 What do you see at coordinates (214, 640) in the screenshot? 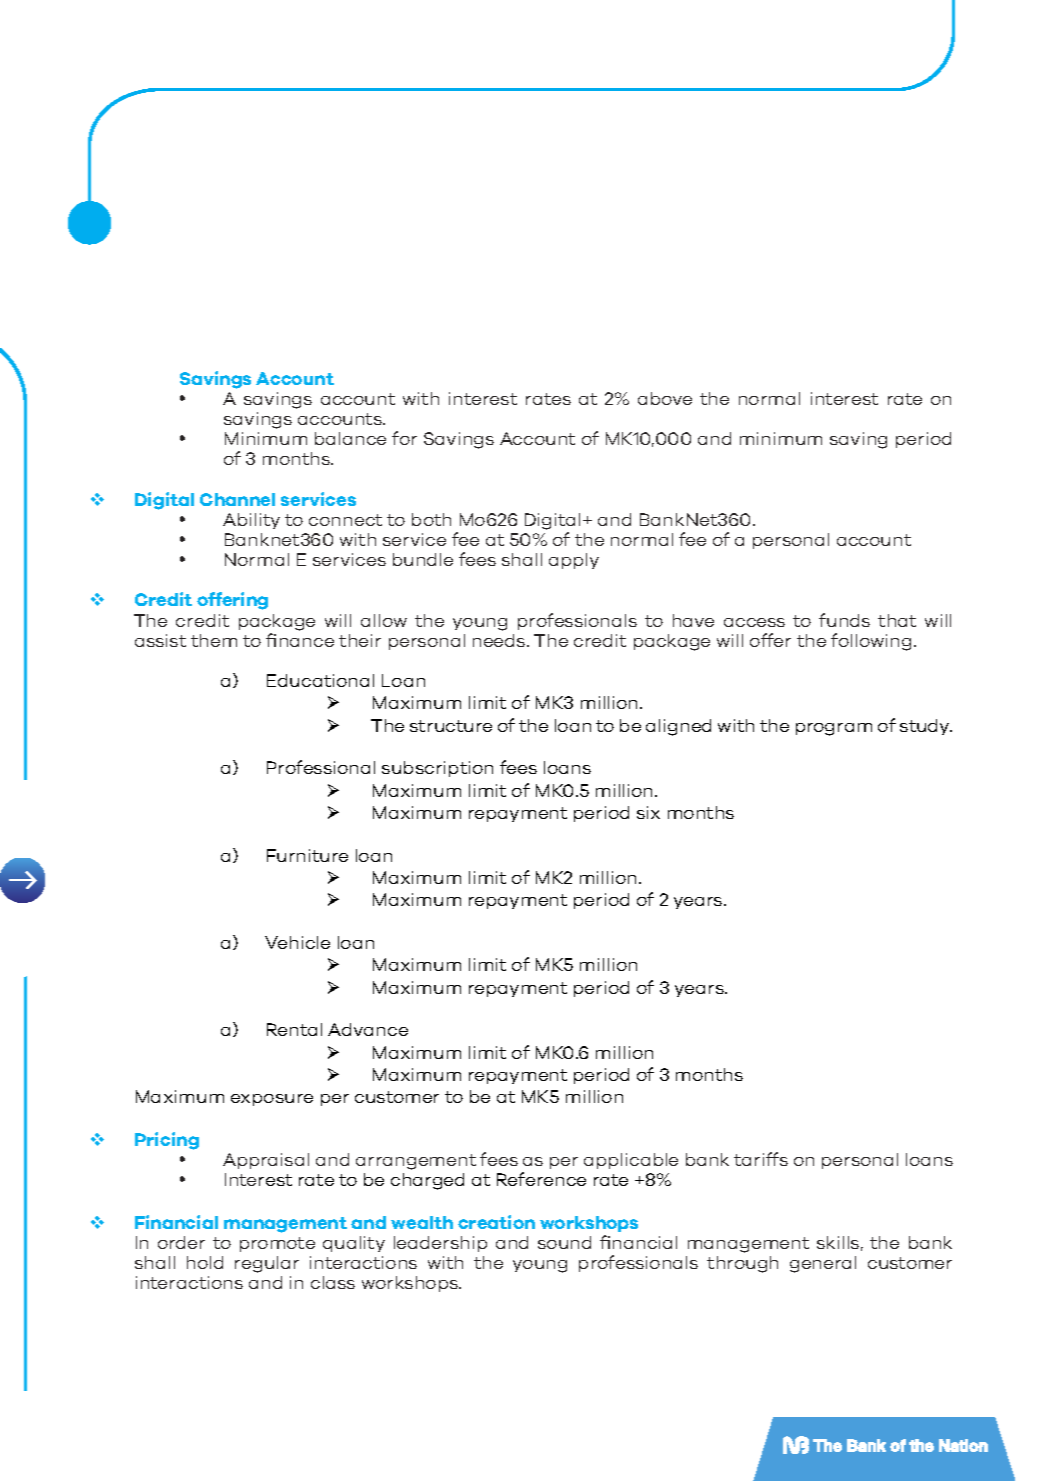
I see `them` at bounding box center [214, 640].
